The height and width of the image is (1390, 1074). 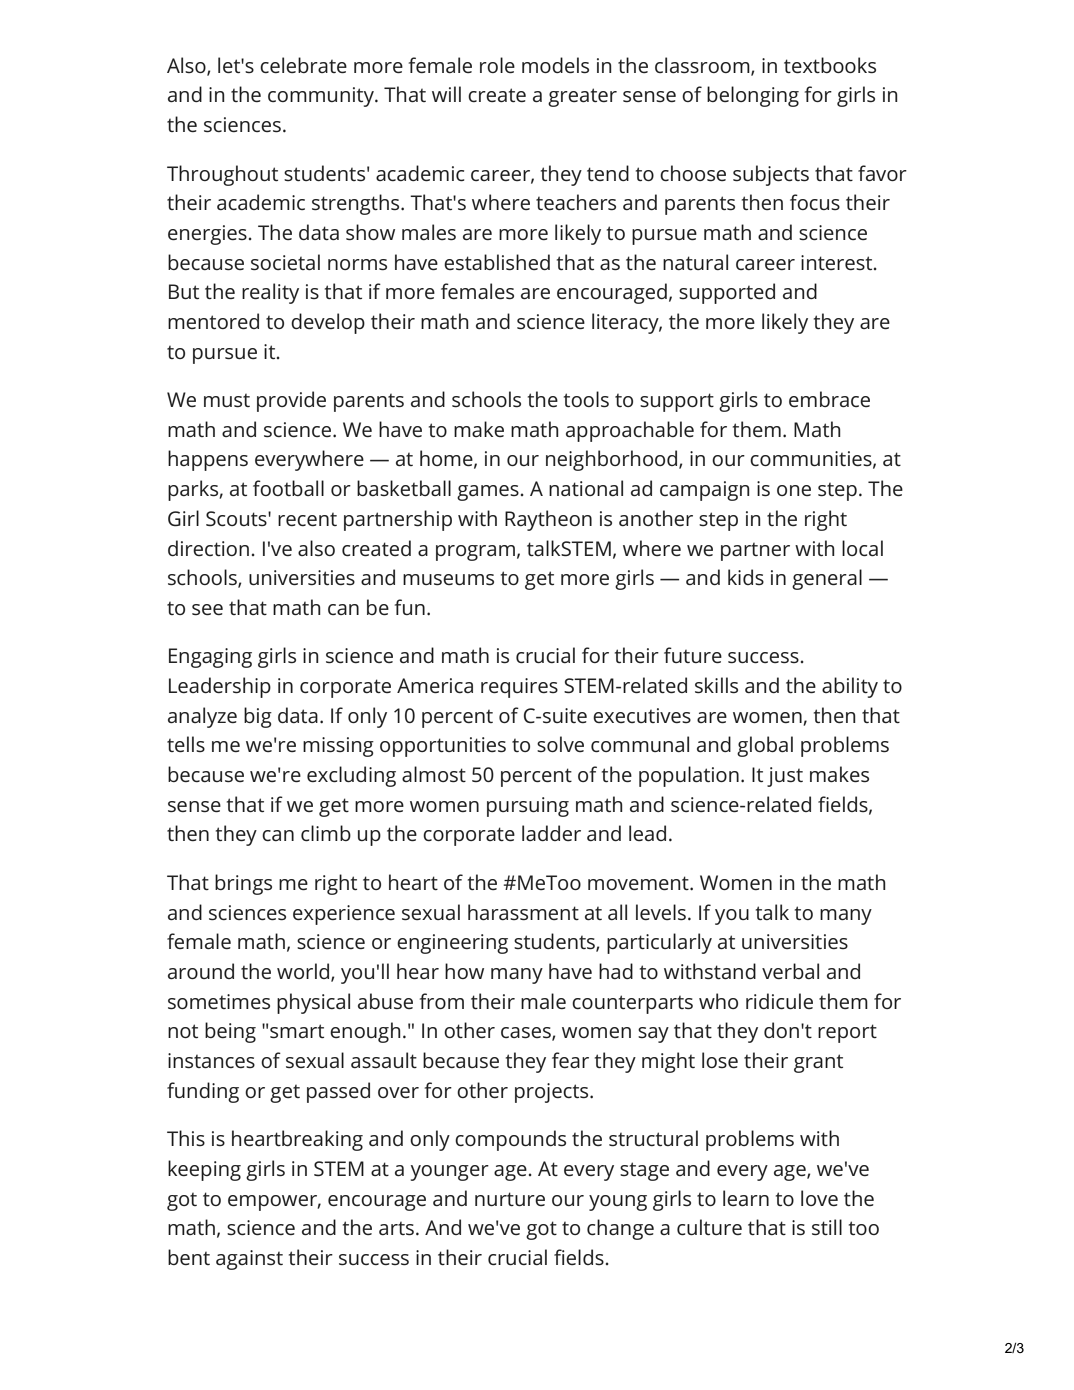 What do you see at coordinates (488, 493) in the image?
I see `games` at bounding box center [488, 493].
